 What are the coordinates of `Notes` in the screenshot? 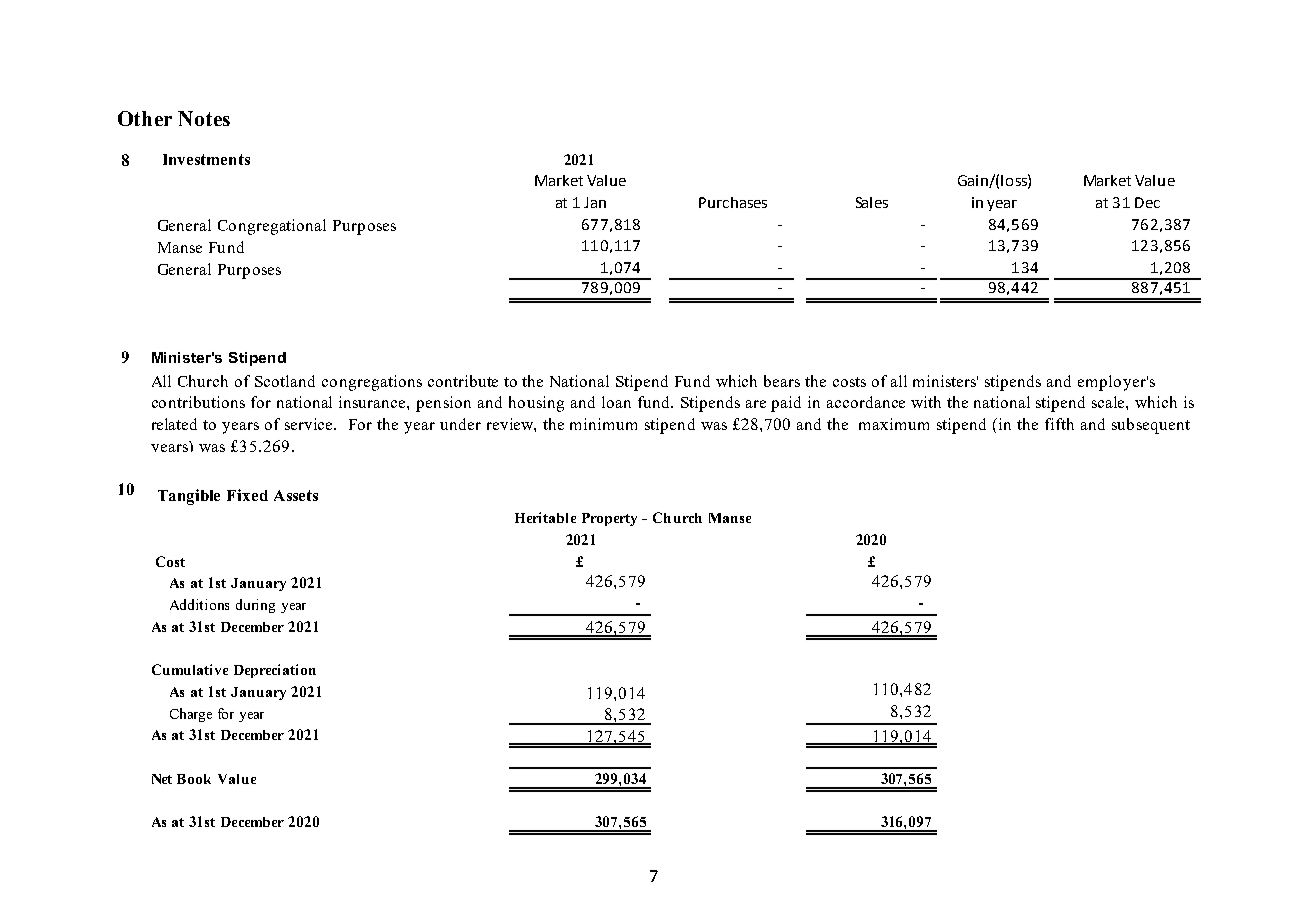 It's located at (204, 118).
